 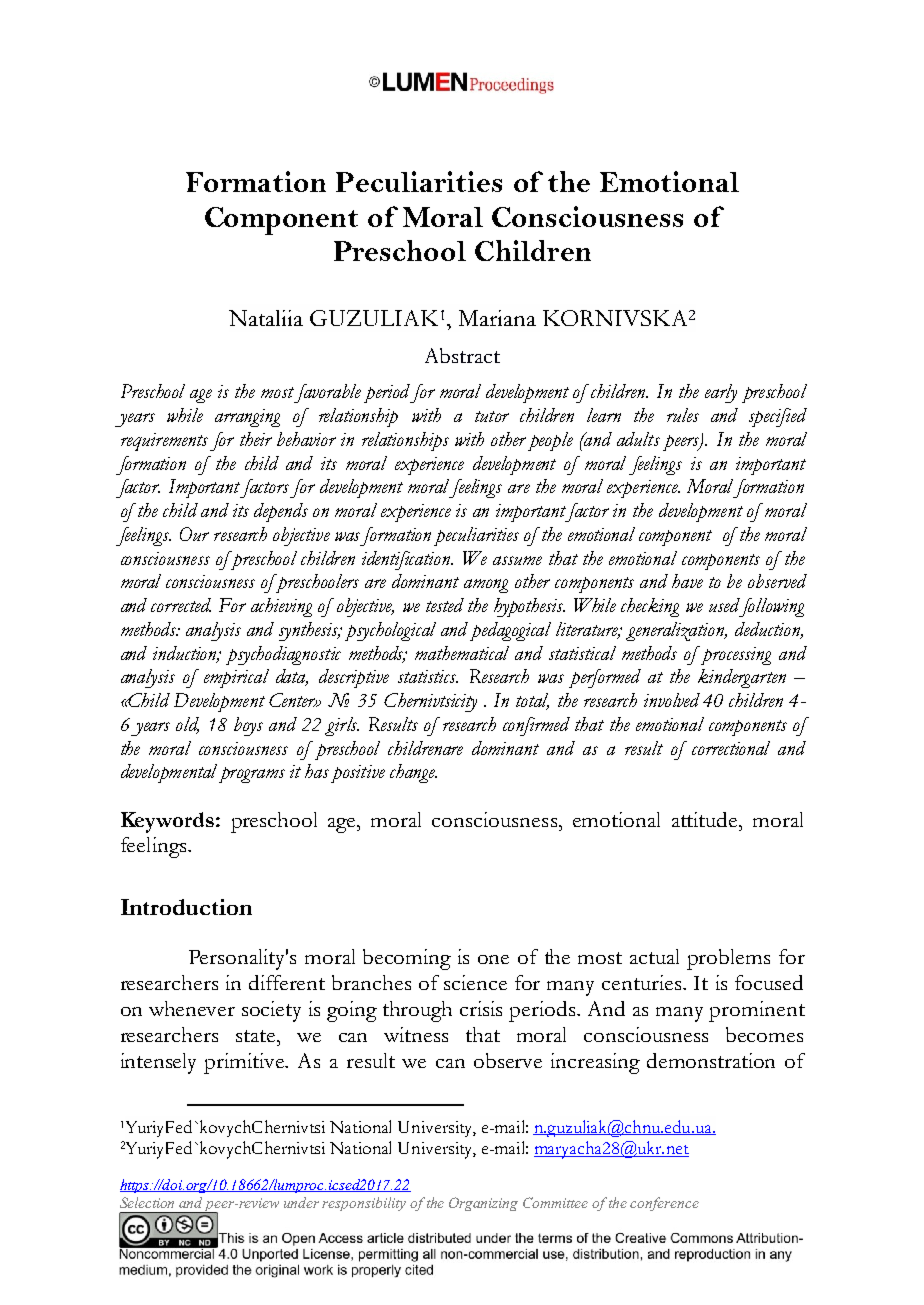 I want to click on conference, so click(x=664, y=1204).
